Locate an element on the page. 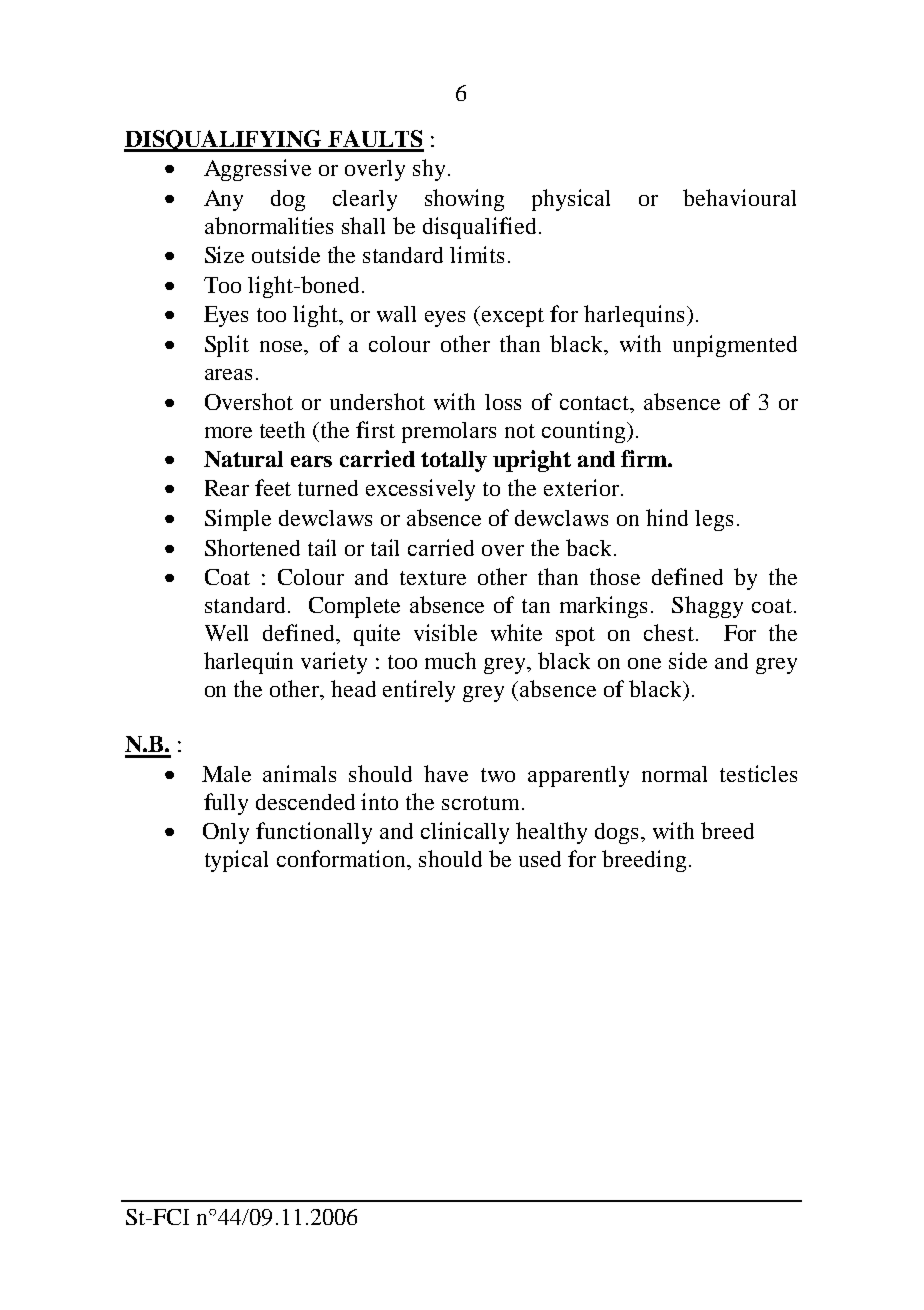 This document has height=1310, width=924. shy is located at coordinates (431, 170).
